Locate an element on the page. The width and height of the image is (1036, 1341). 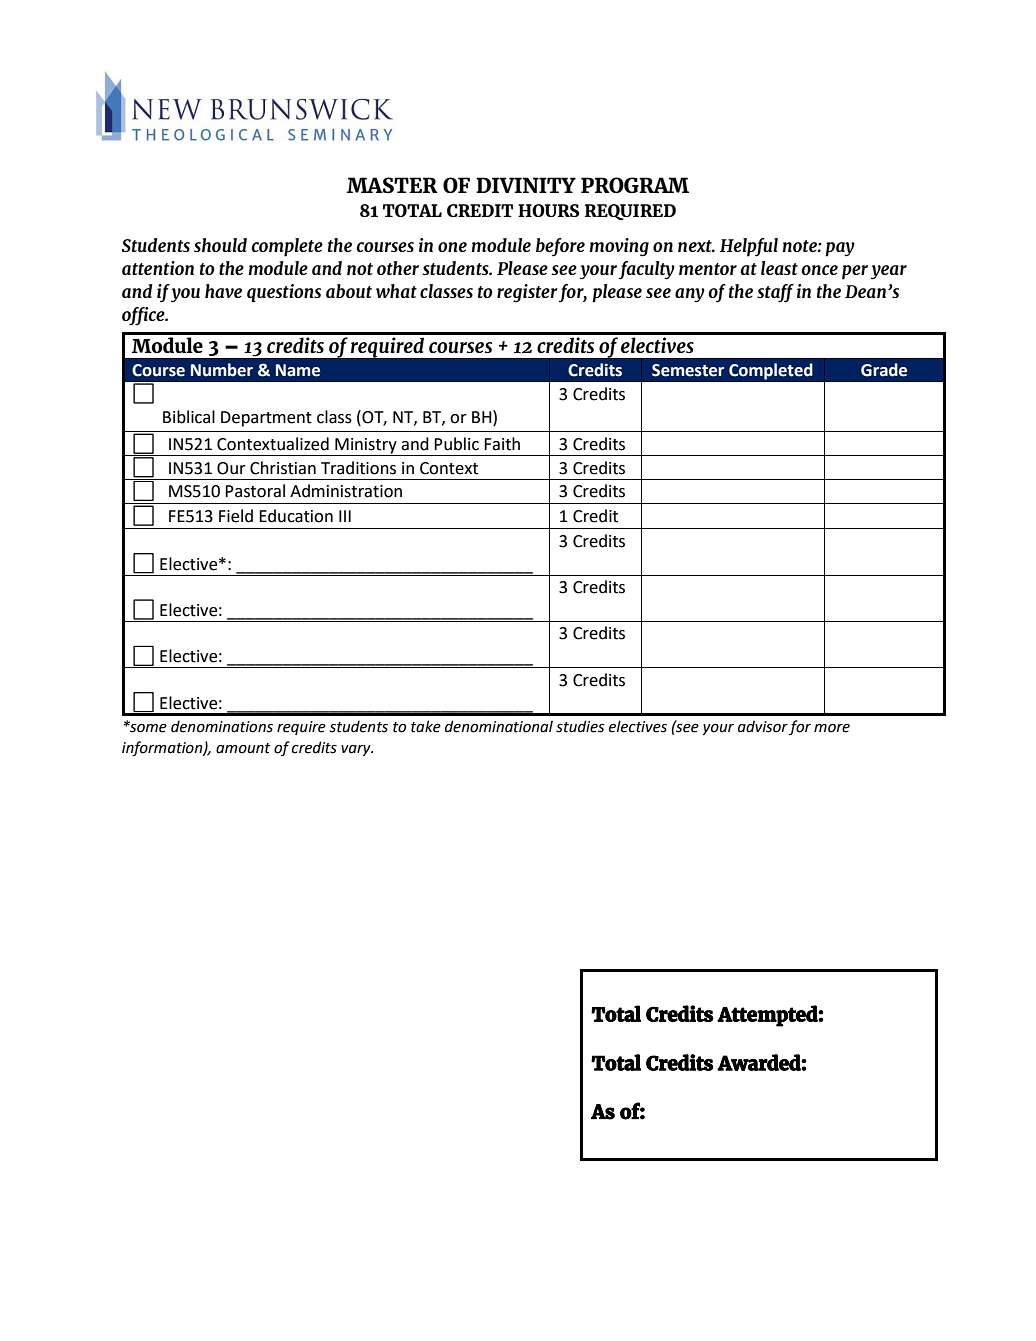
should is located at coordinates (220, 245).
